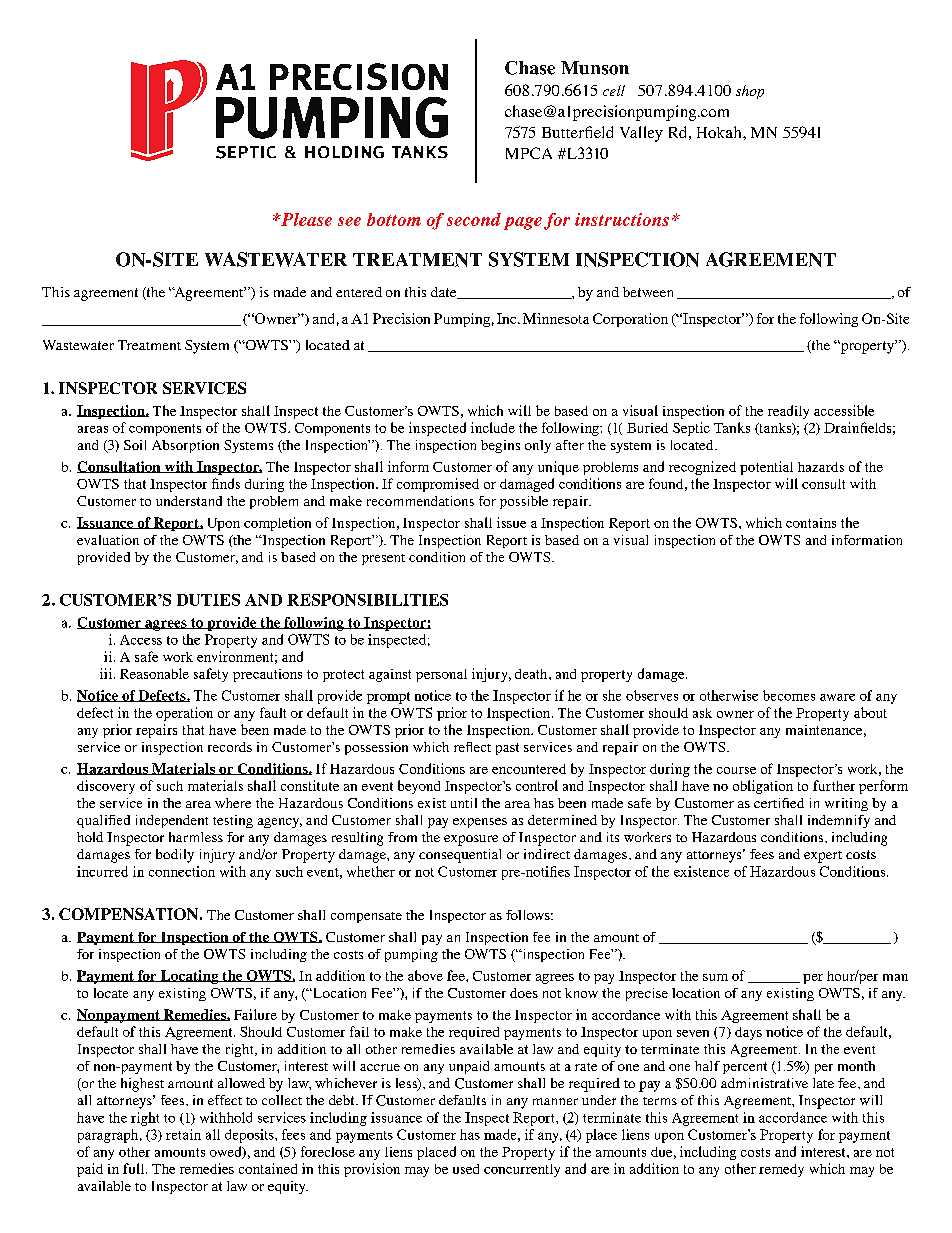  Describe the element at coordinates (577, 132) in the screenshot. I see `Butterfield` at that location.
